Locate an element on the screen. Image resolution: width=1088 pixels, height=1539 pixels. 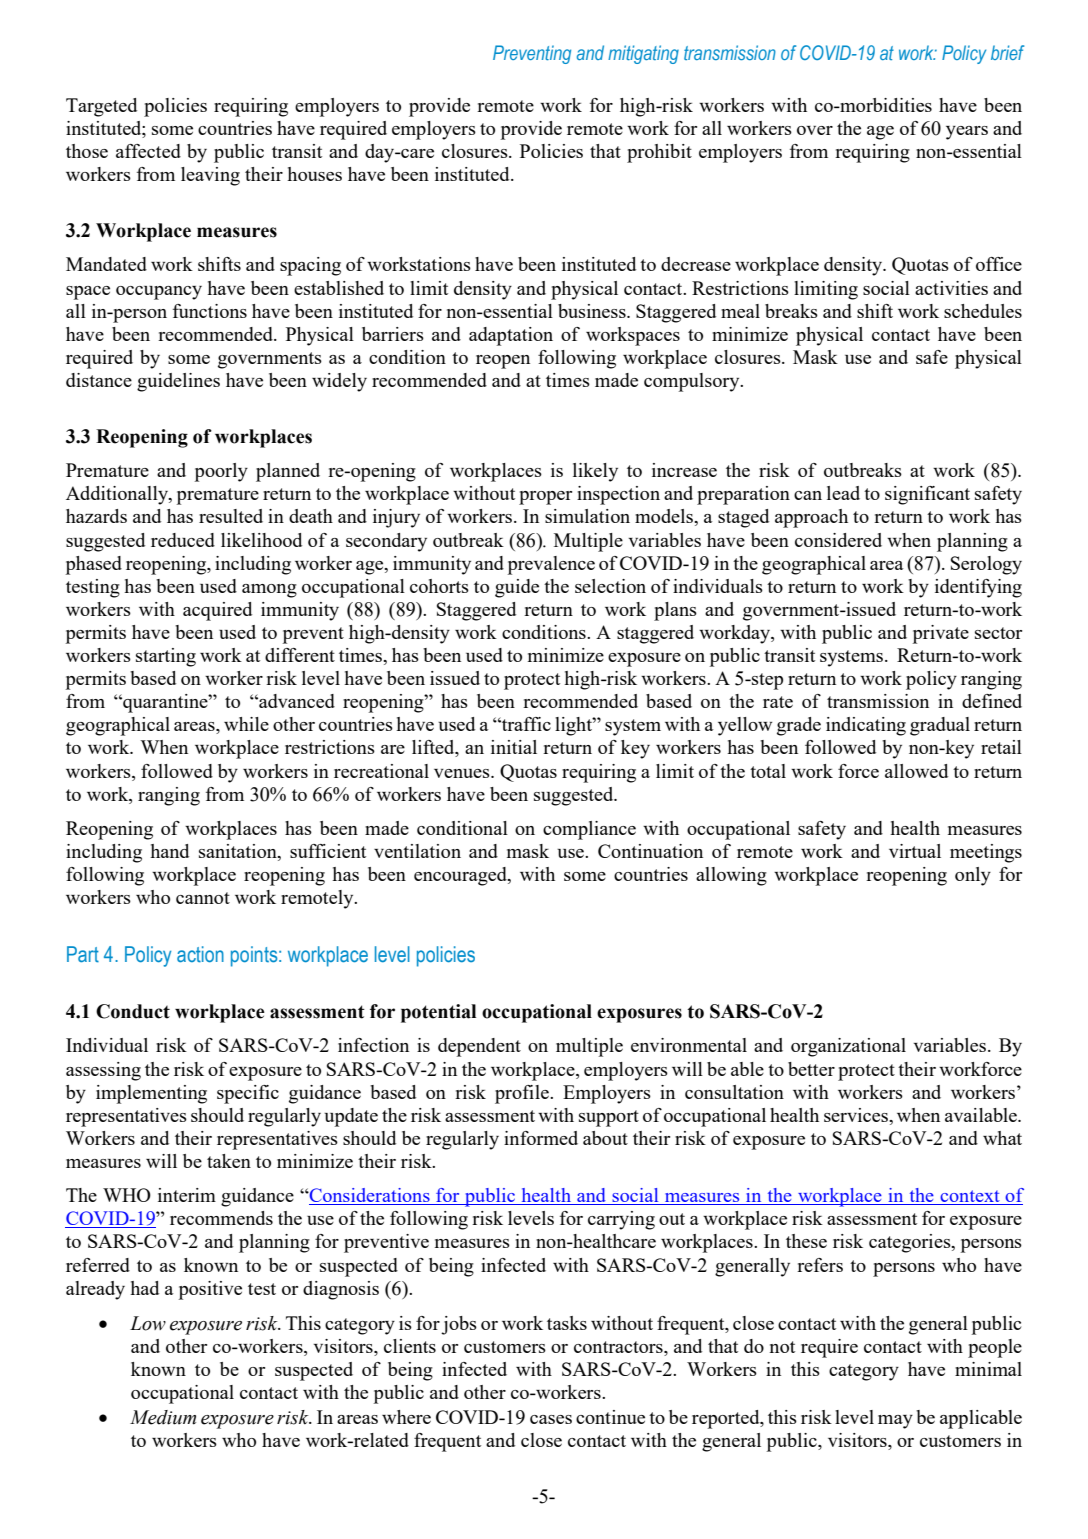
affected is located at coordinates (148, 151).
